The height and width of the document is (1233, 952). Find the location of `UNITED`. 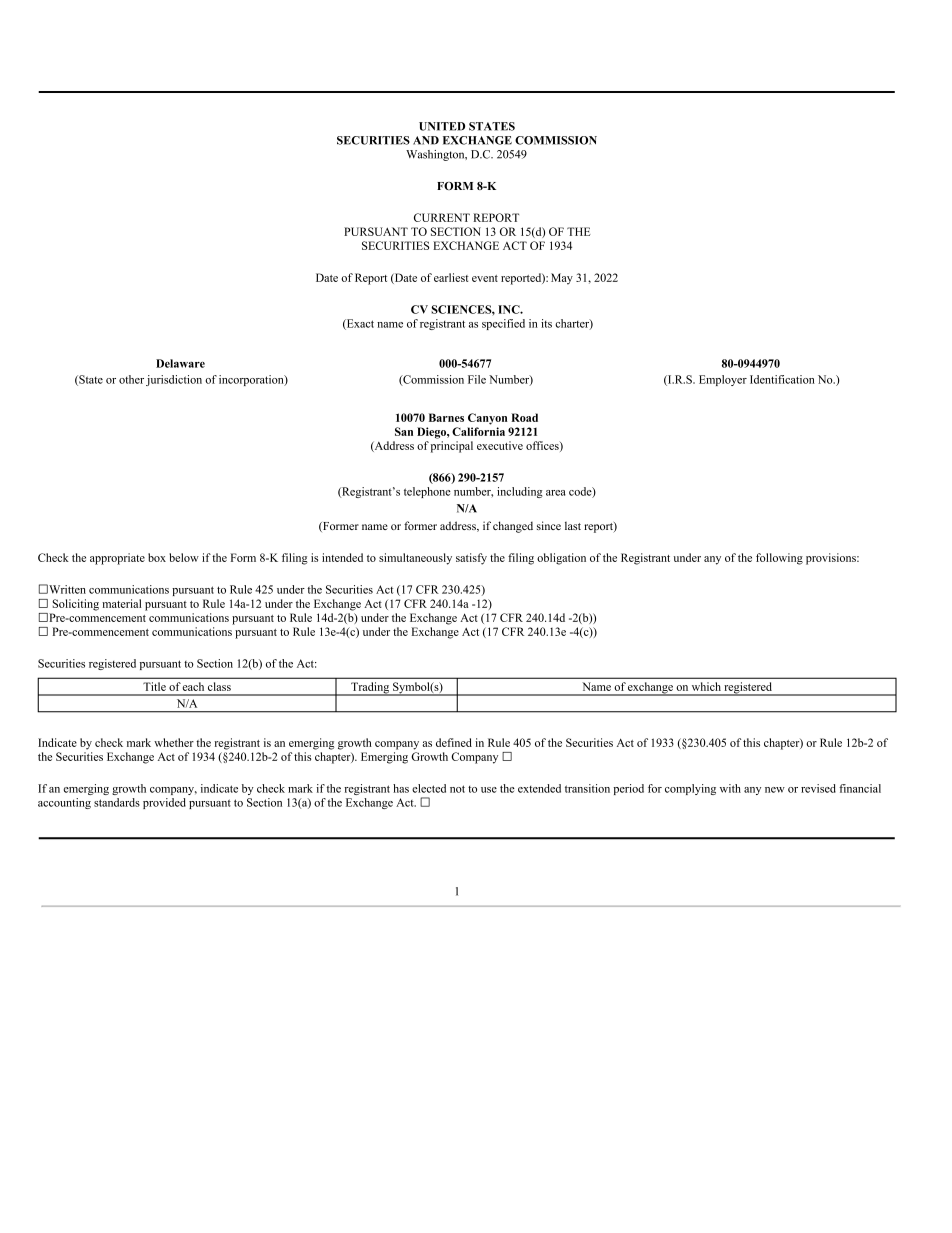

UNITED is located at coordinates (442, 126).
